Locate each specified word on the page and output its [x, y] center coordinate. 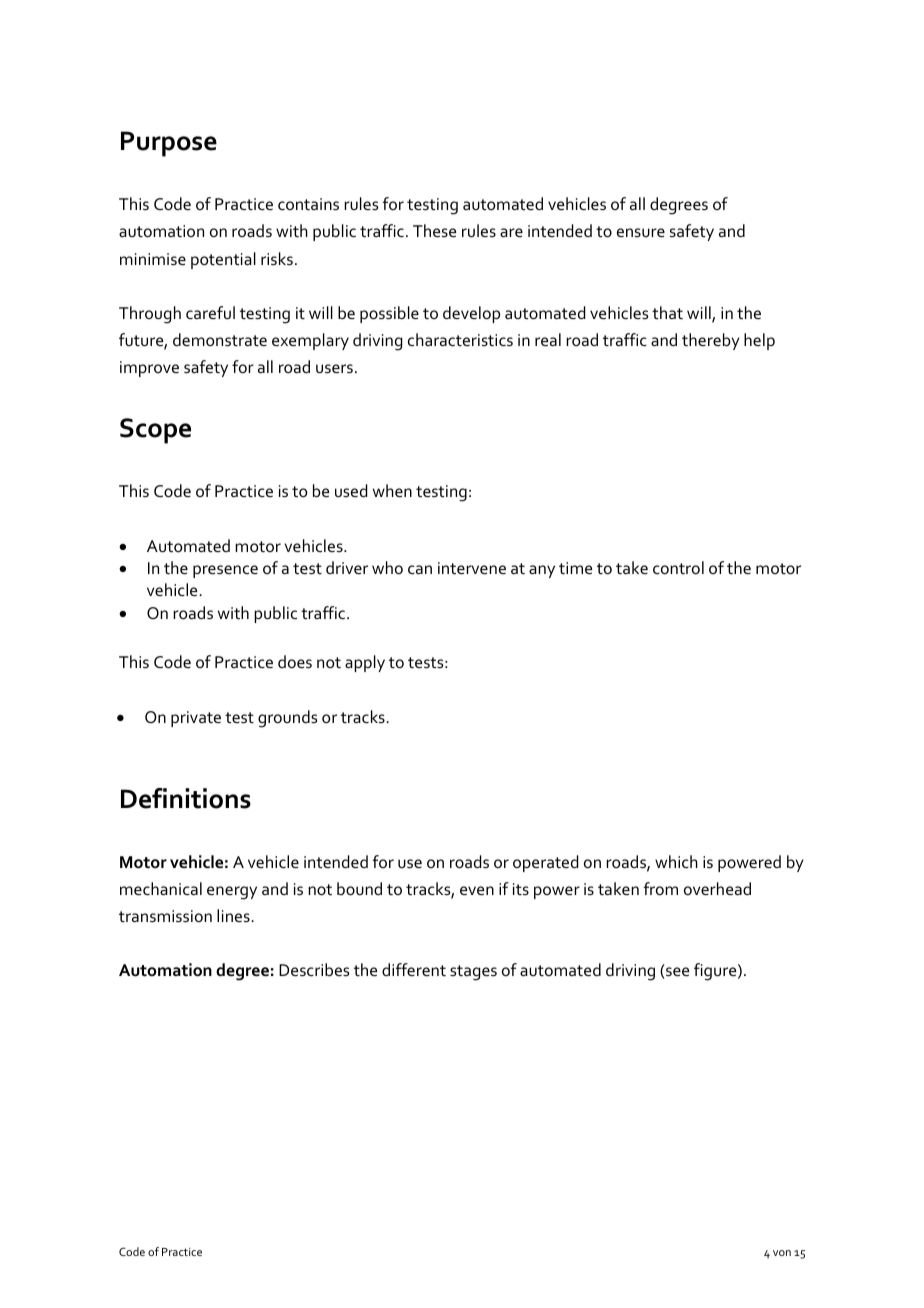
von [782, 1253]
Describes [314, 970]
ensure [641, 232]
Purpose [169, 144]
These [434, 231]
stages [473, 973]
